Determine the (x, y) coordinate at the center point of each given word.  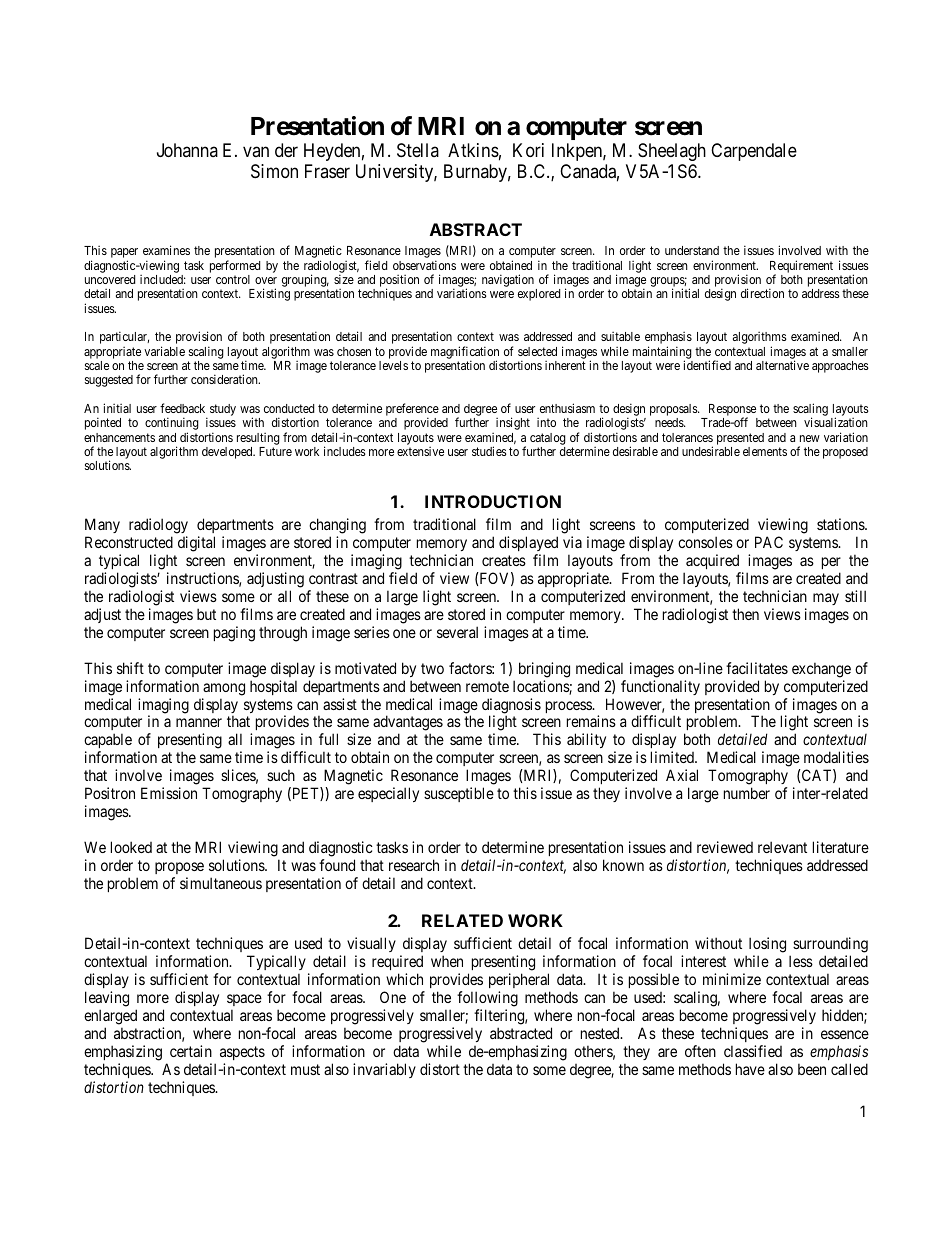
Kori (528, 150)
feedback (182, 408)
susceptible (459, 794)
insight (513, 423)
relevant (782, 847)
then (745, 614)
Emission (169, 793)
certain (191, 1051)
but (206, 614)
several (457, 632)
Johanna (187, 150)
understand (692, 250)
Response (732, 411)
